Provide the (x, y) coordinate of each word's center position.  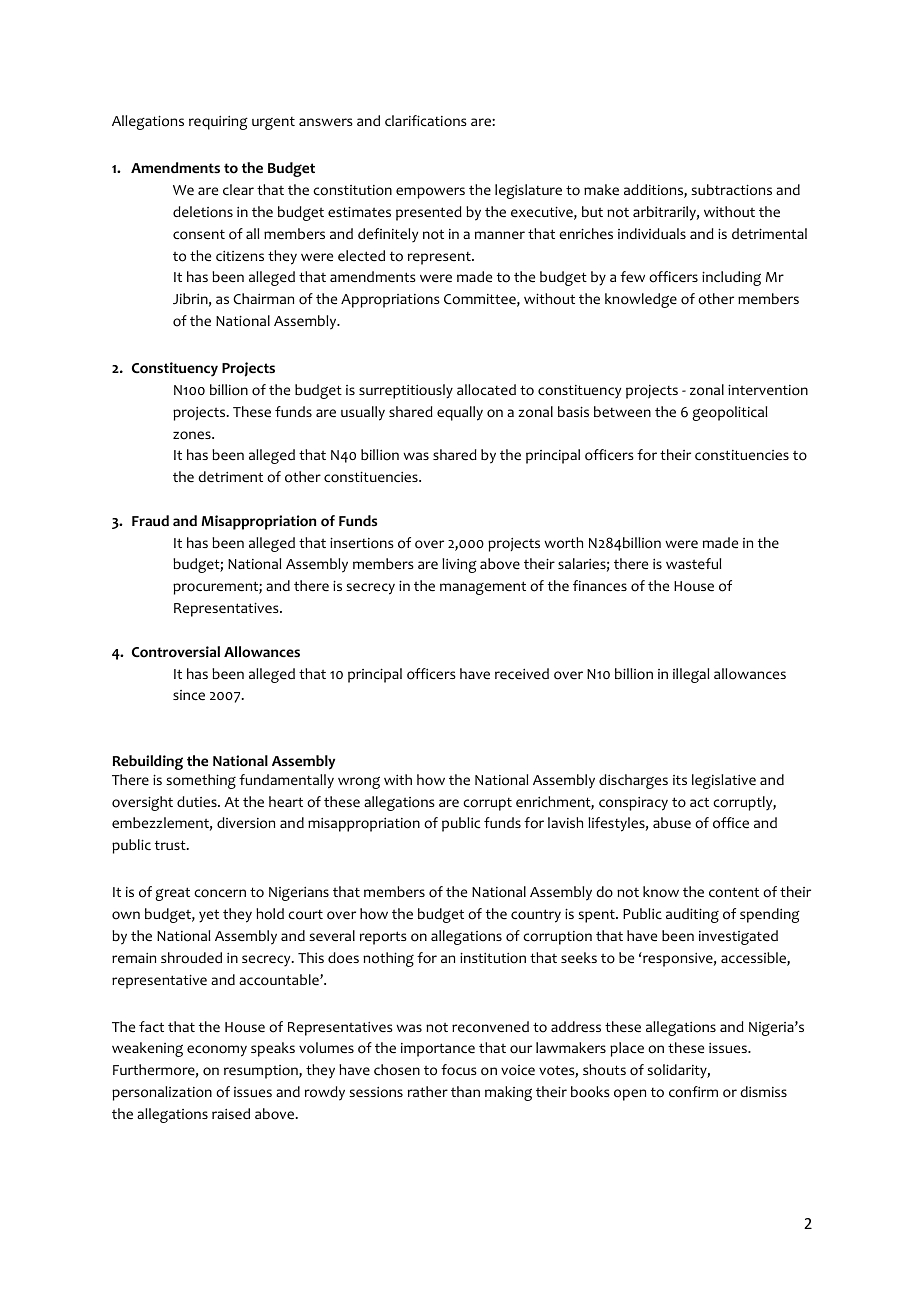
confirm (693, 1092)
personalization (162, 1093)
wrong (359, 782)
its (680, 780)
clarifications (426, 121)
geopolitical (729, 413)
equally (460, 413)
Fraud (150, 520)
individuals (652, 233)
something (201, 781)
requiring (218, 123)
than (465, 1091)
